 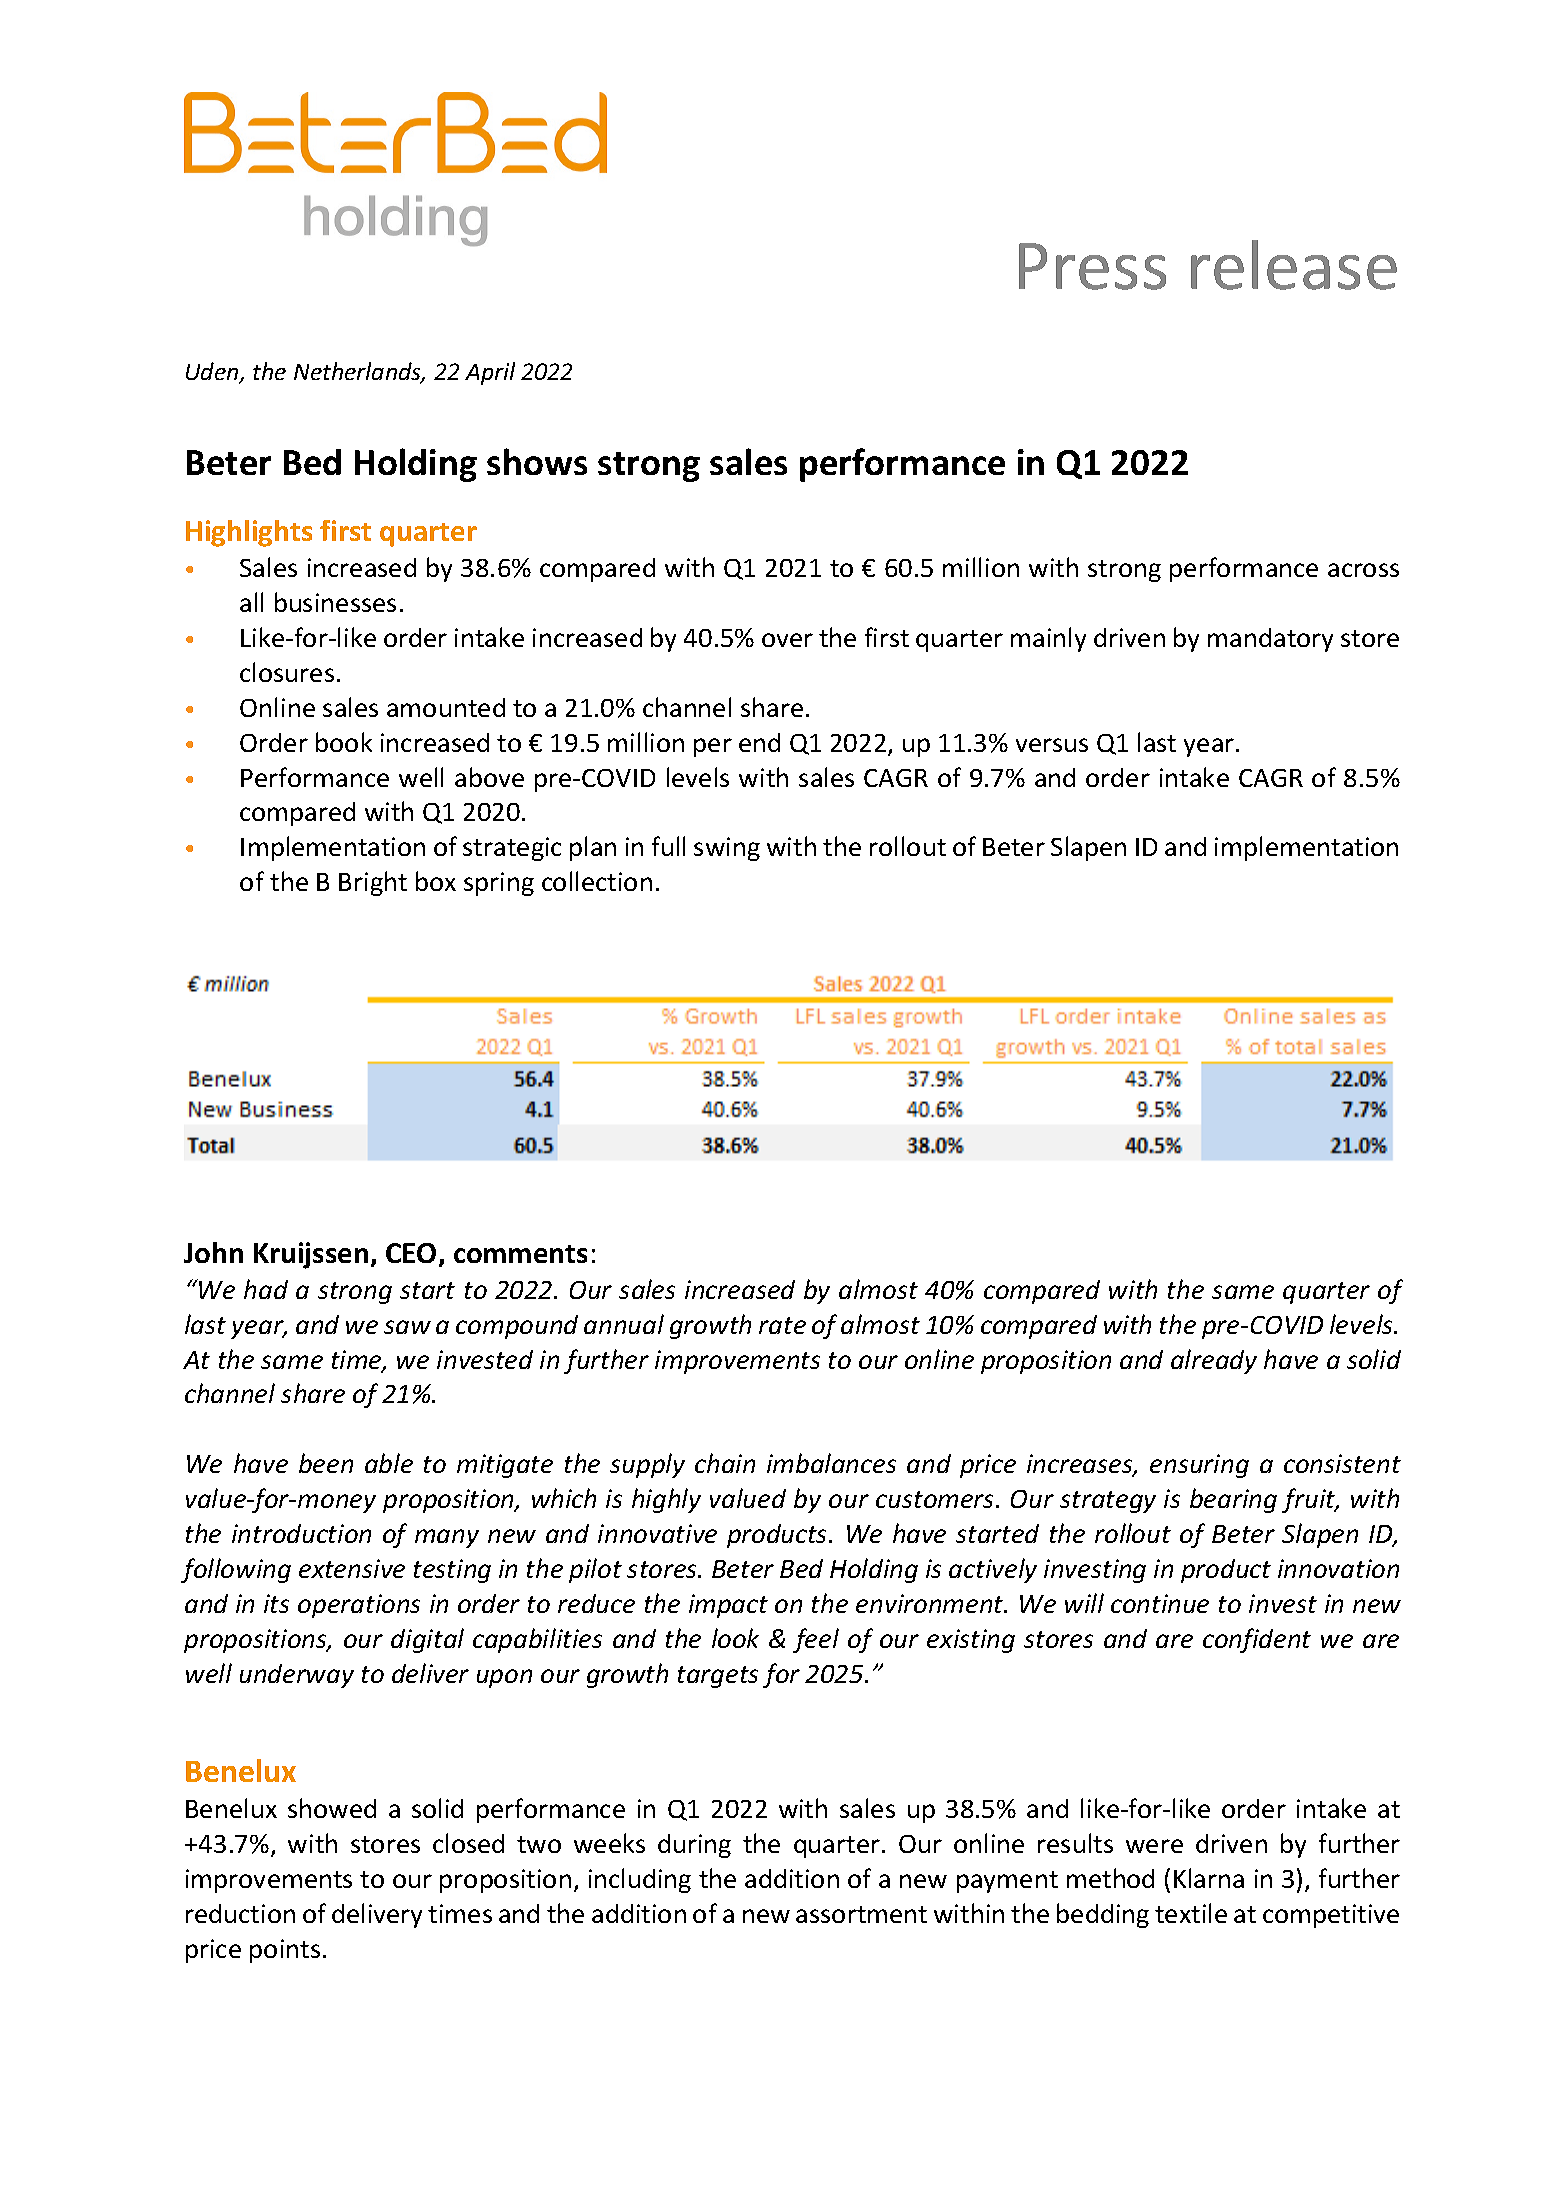 I want to click on April, so click(x=490, y=373).
